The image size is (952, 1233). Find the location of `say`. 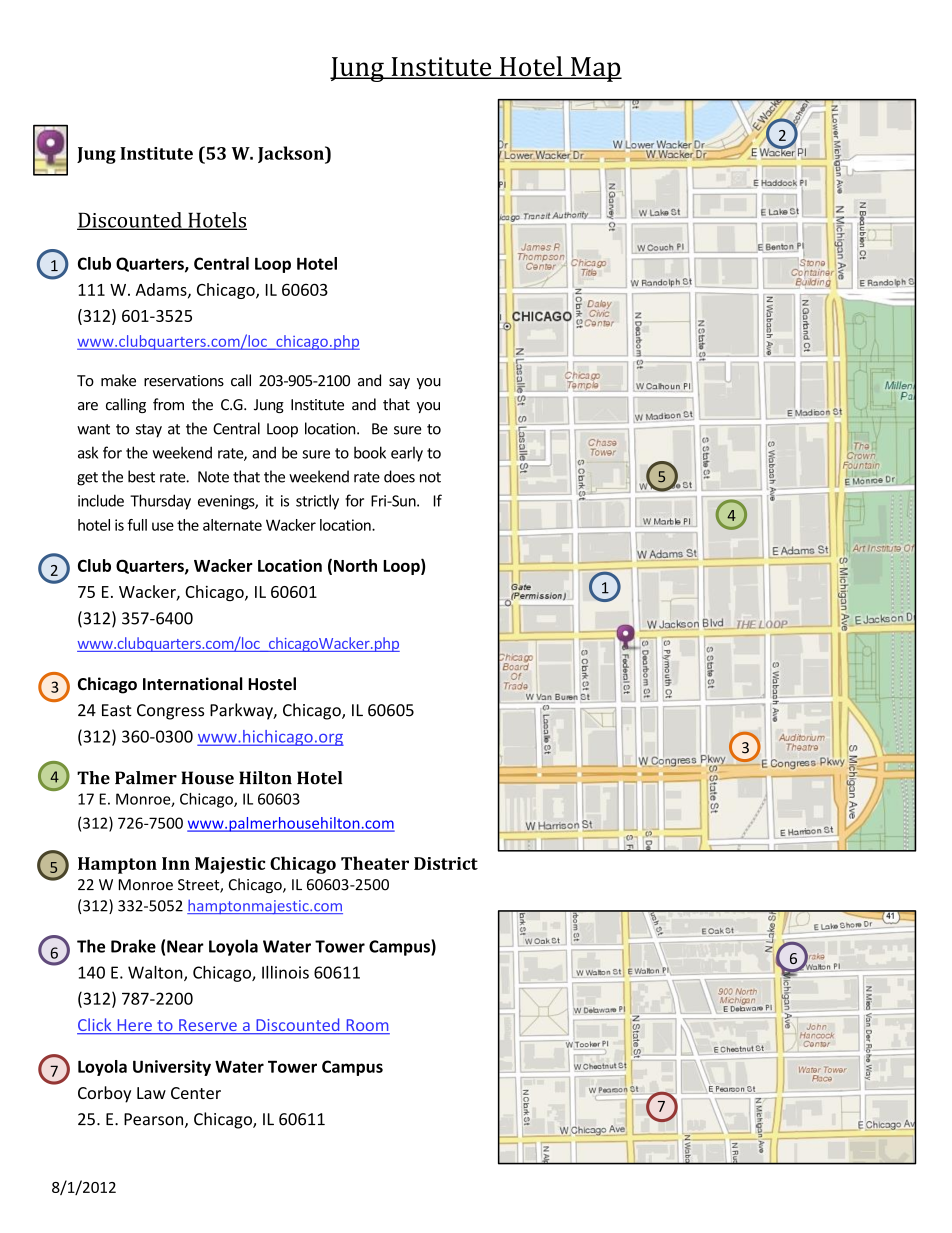

say is located at coordinates (399, 383).
